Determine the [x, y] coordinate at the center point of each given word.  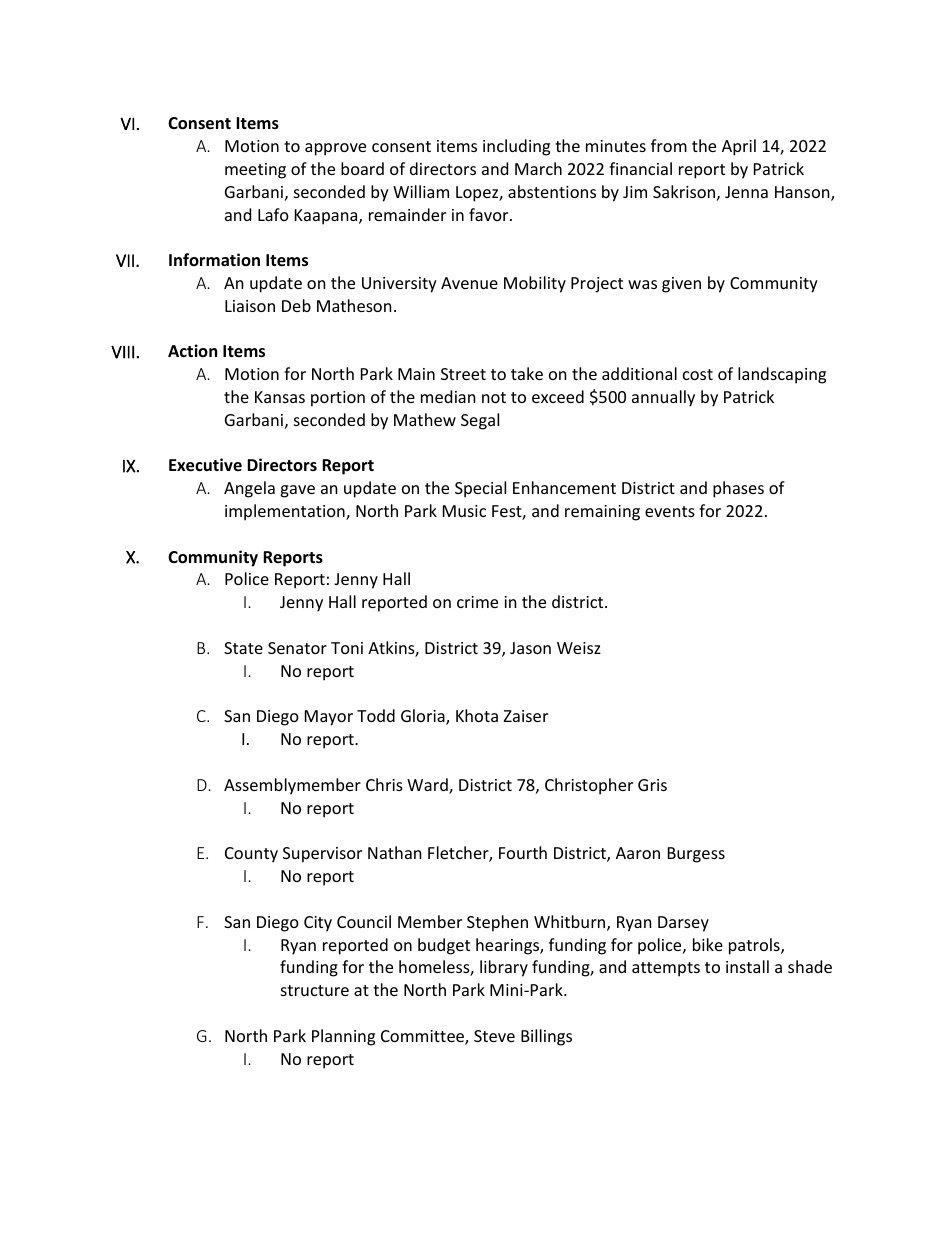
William [421, 191]
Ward [428, 786]
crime [477, 602]
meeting [255, 171]
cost [698, 374]
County [251, 855]
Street [463, 374]
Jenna [746, 192]
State [243, 648]
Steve [494, 1036]
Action [192, 350]
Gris [652, 785]
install [747, 966]
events [670, 511]
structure [315, 990]
